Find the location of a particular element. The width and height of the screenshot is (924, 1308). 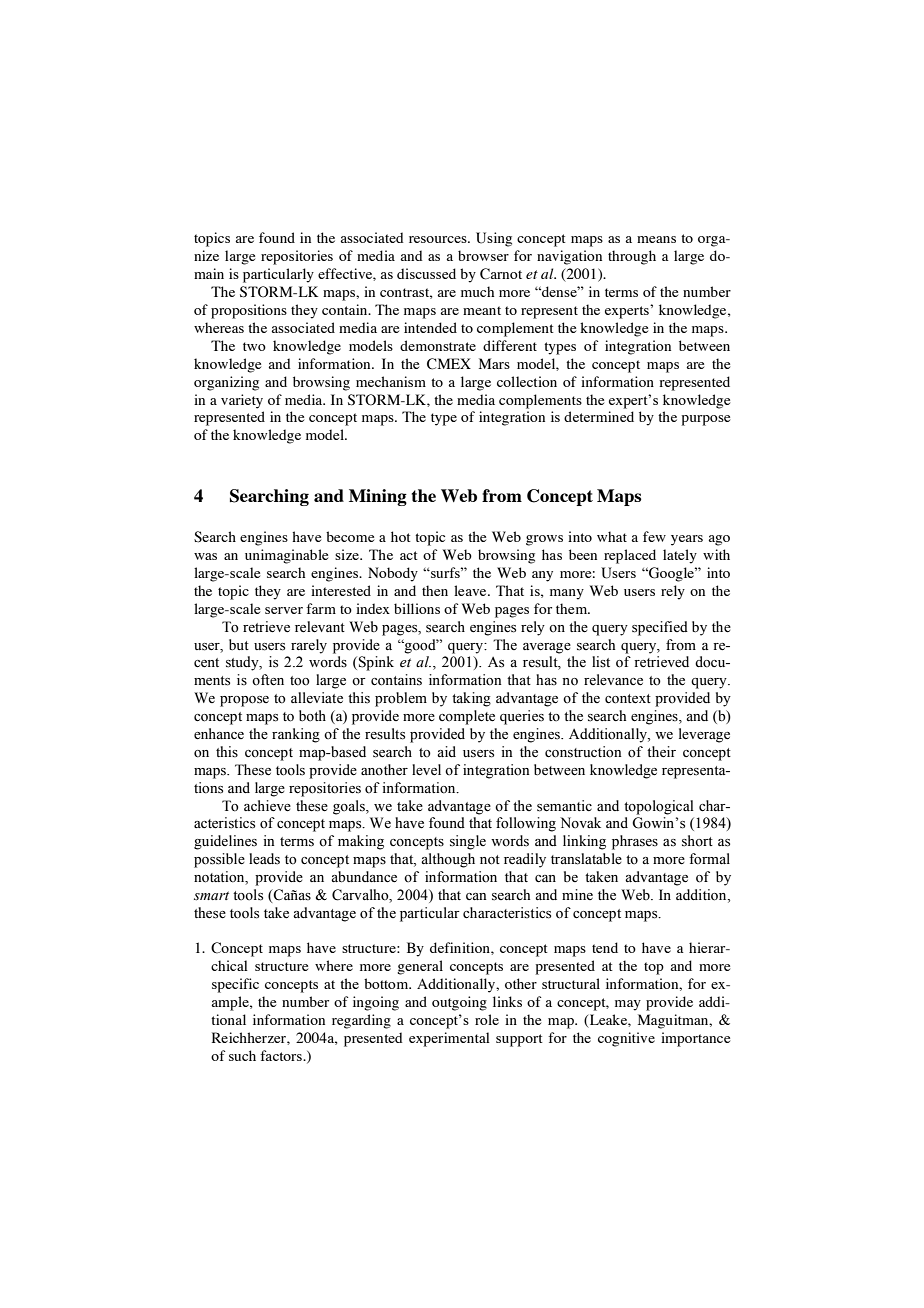

taking is located at coordinates (471, 699).
